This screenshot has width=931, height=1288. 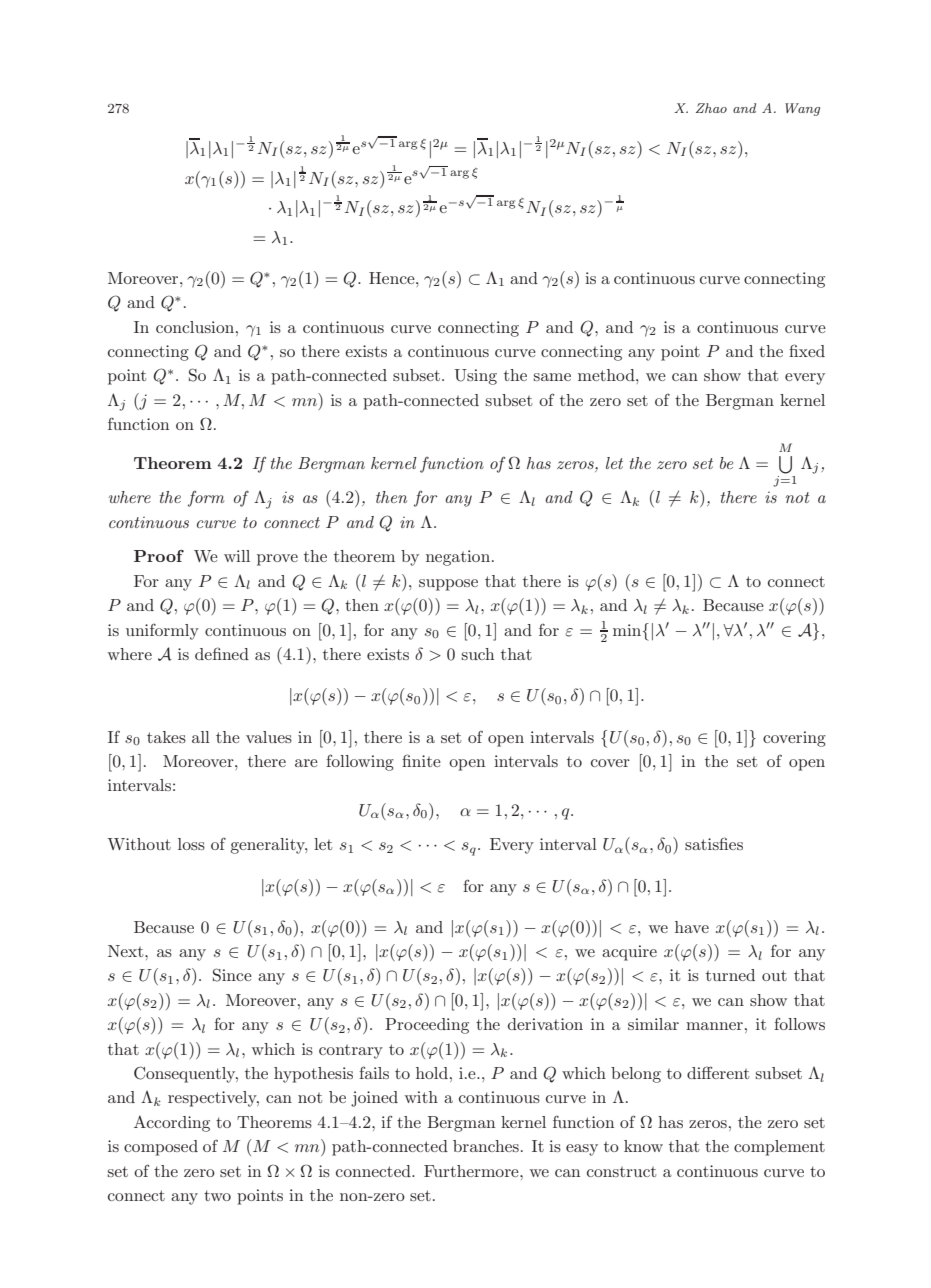 I want to click on satisfies, so click(x=714, y=843).
